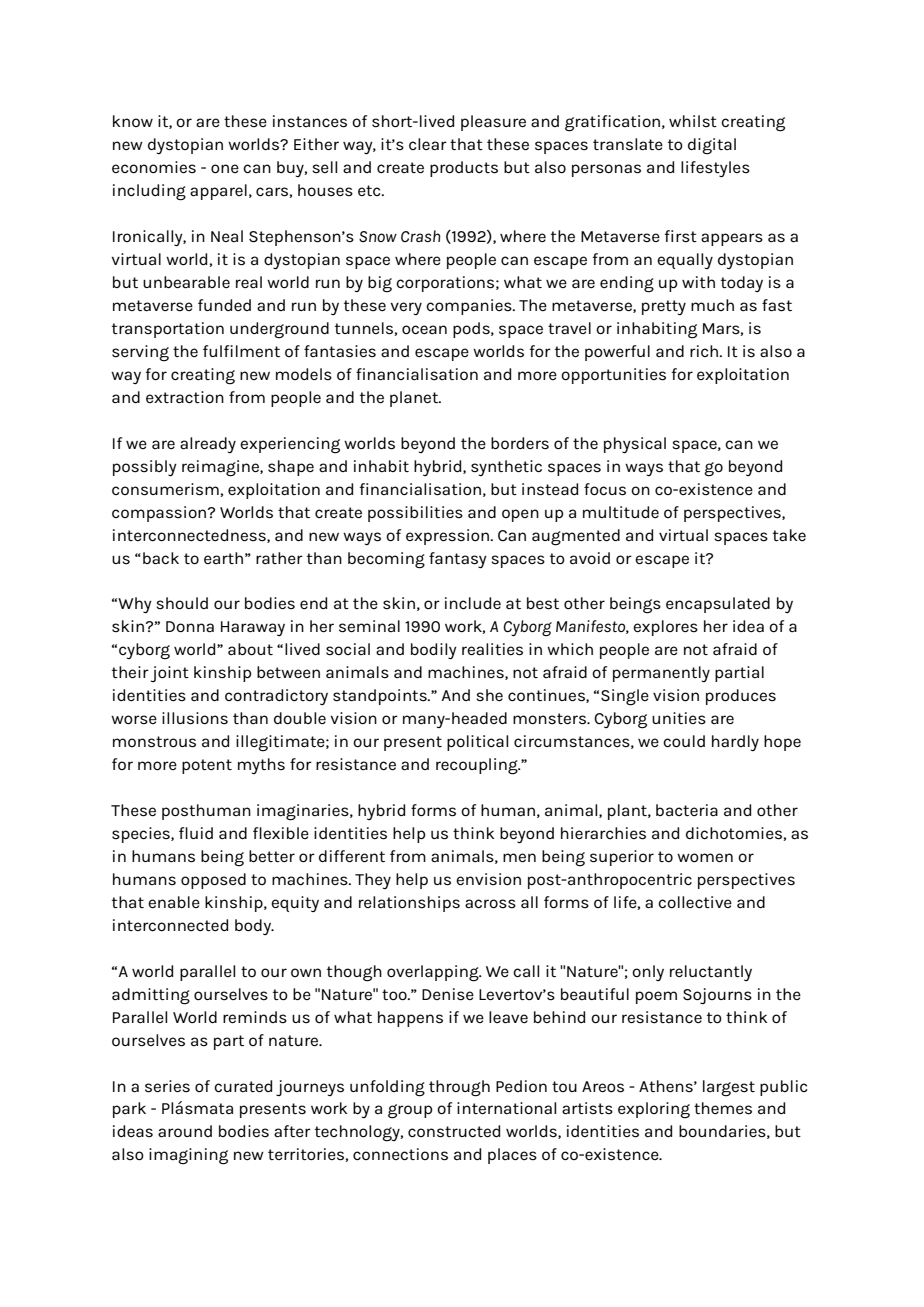 The image size is (924, 1307). I want to click on products, so click(464, 169).
